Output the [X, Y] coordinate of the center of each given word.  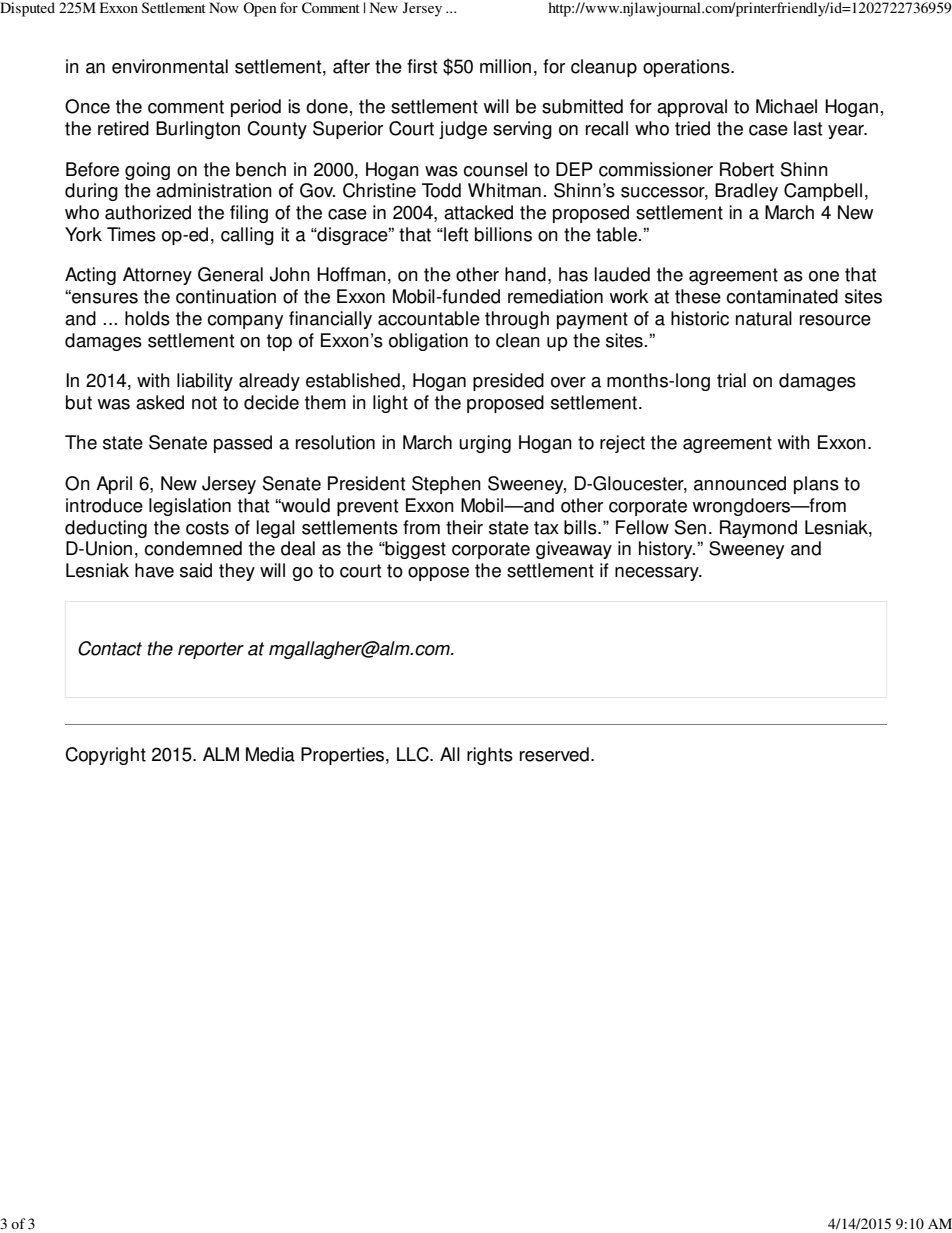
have [154, 570]
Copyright [105, 756]
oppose [438, 574]
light [390, 404]
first [422, 66]
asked [160, 402]
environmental [170, 66]
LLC [414, 754]
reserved [554, 754]
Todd [441, 190]
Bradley [746, 192]
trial [731, 380]
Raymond [758, 529]
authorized [148, 212]
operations [687, 68]
